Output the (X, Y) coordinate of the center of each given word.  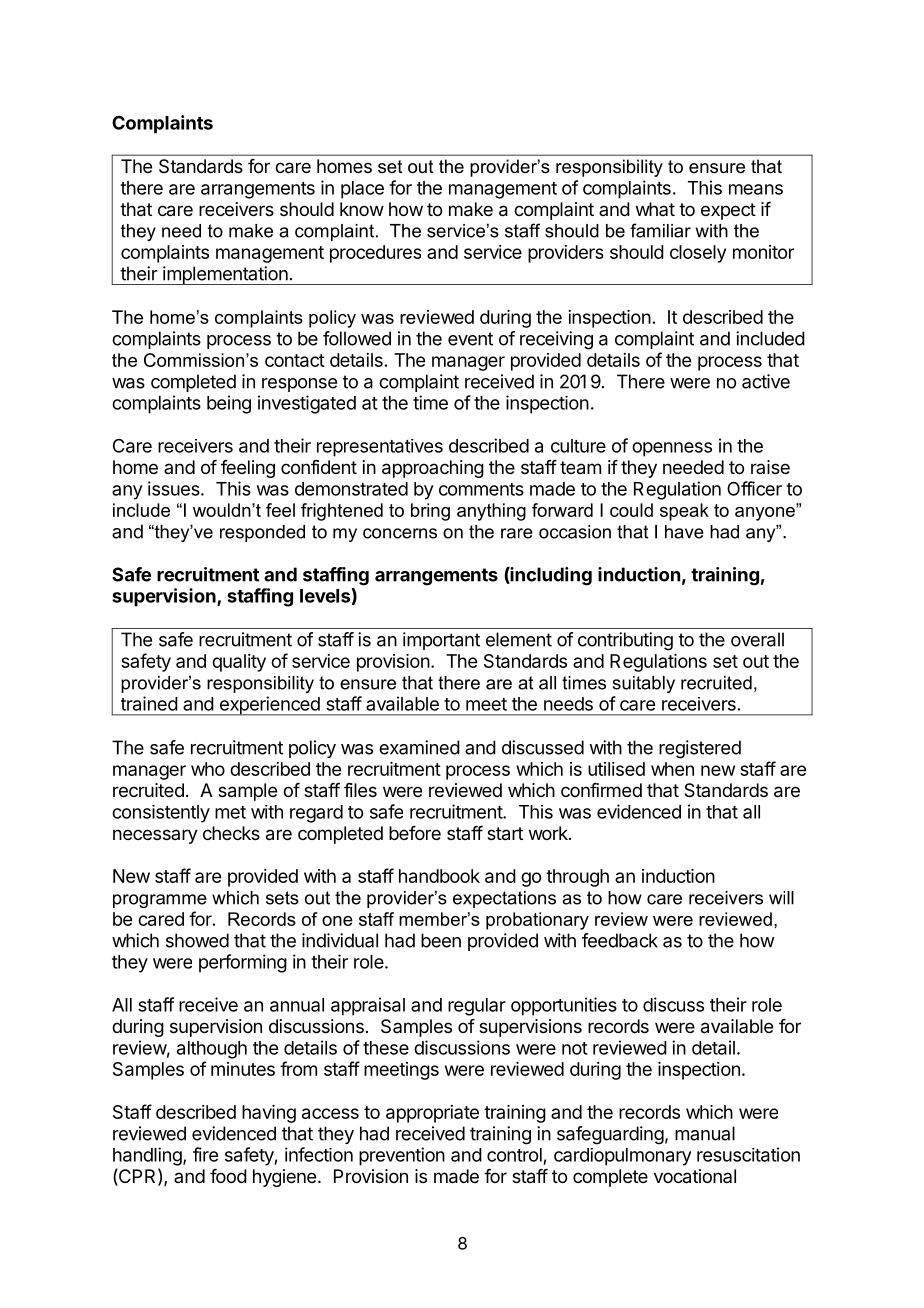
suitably (643, 684)
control (514, 1155)
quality (239, 663)
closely (698, 254)
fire (205, 1154)
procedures (375, 254)
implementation (225, 275)
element (519, 639)
